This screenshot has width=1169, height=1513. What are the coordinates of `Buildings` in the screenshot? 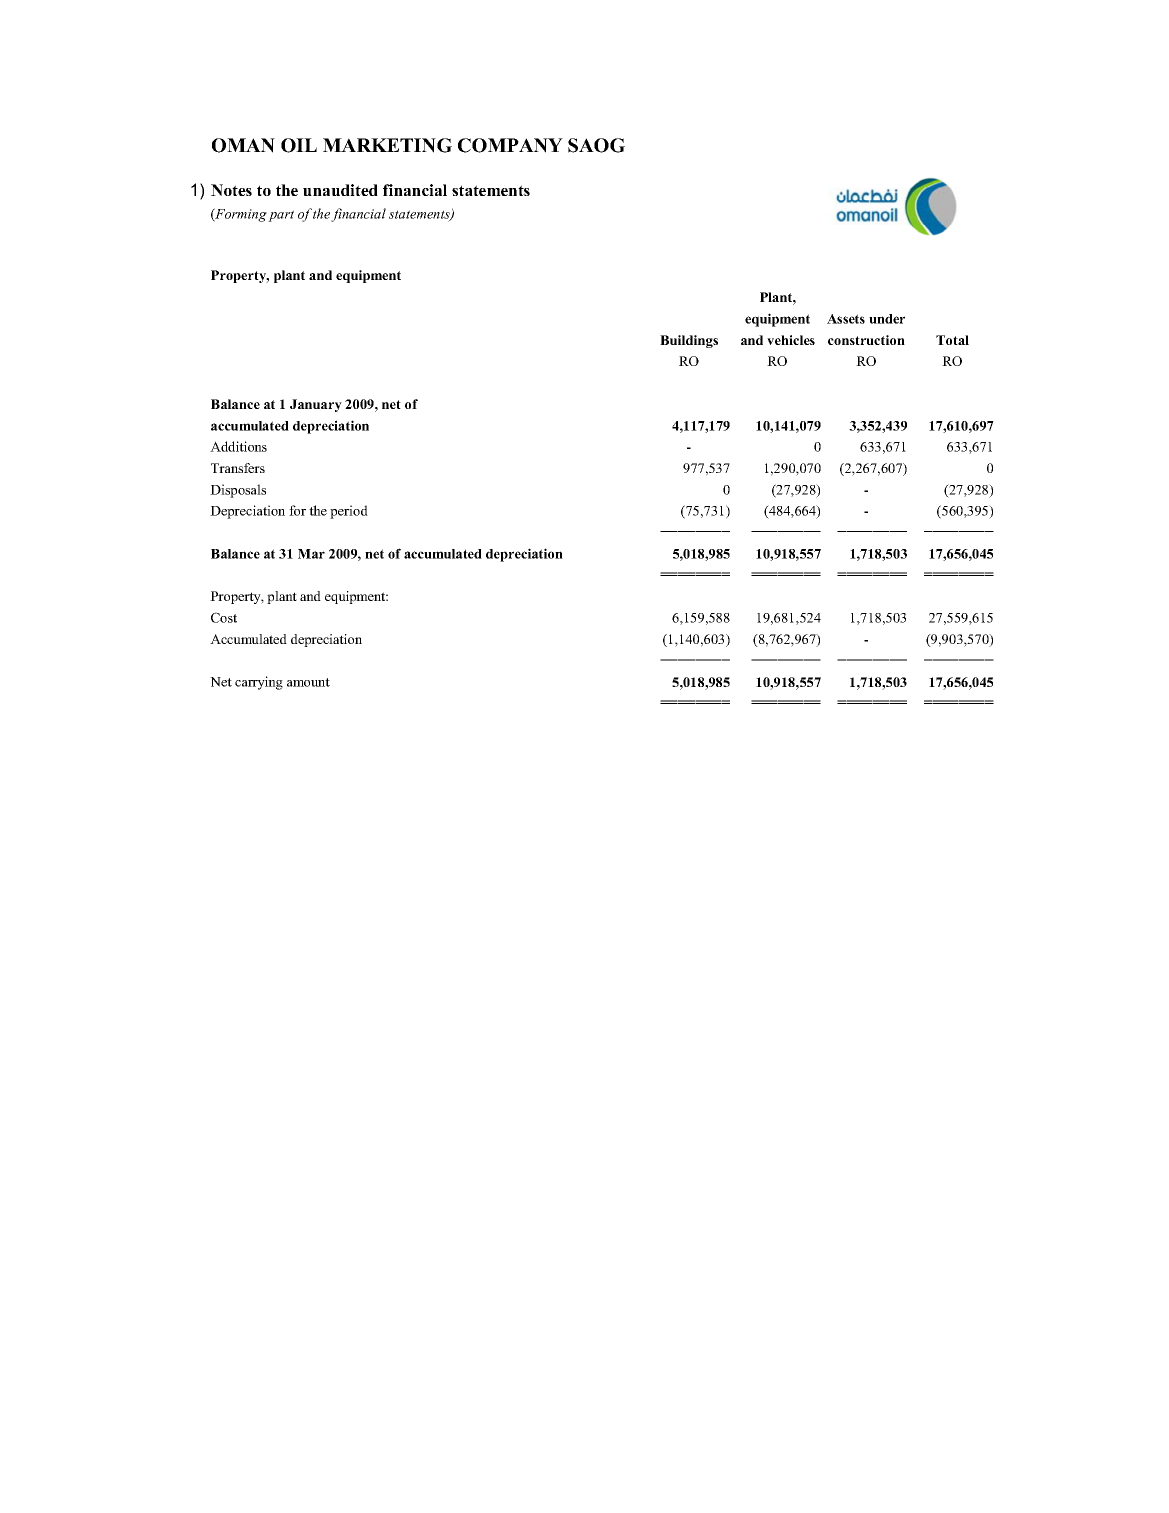 It's located at (689, 341).
